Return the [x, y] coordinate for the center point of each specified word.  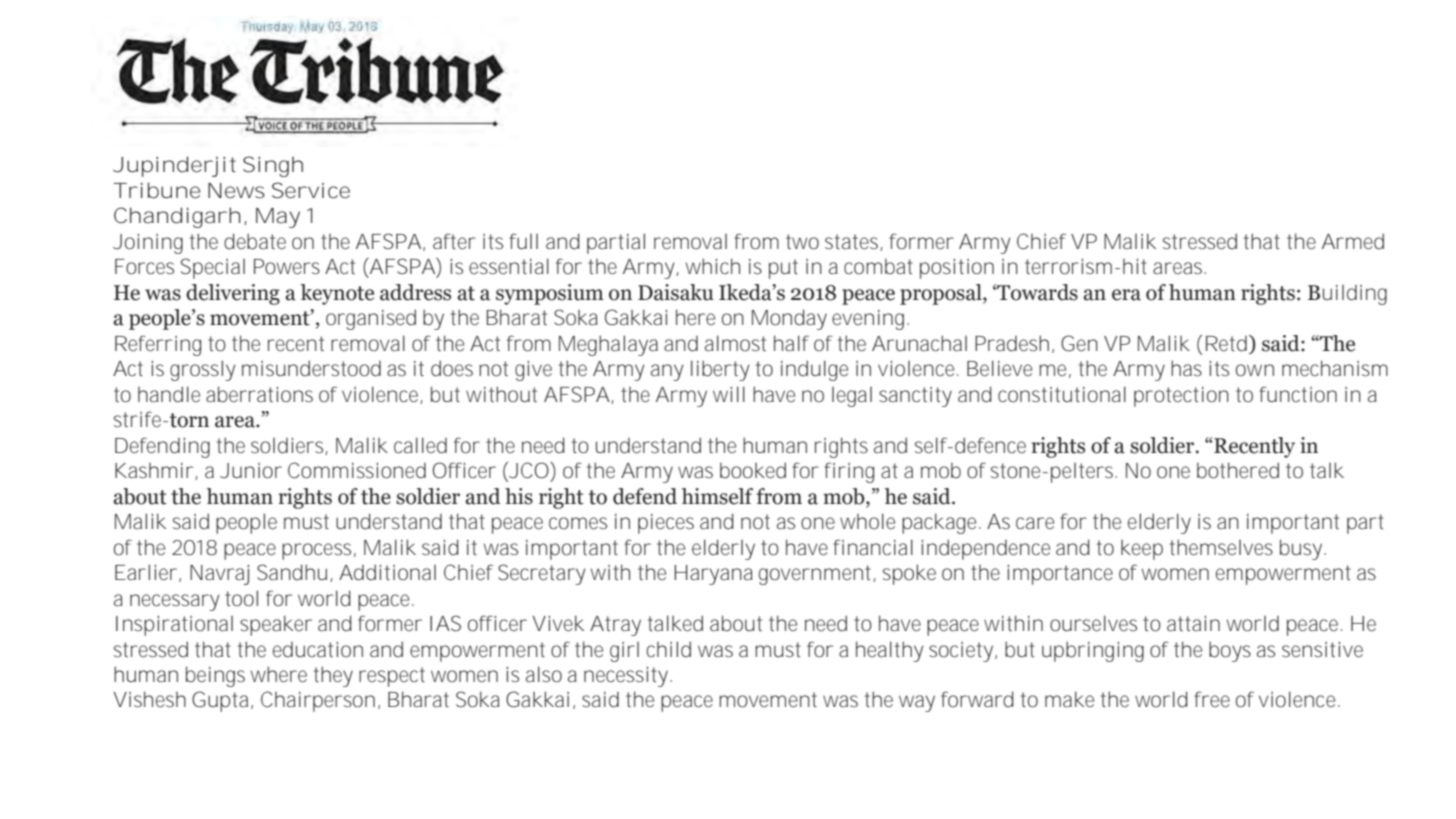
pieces [666, 524]
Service [311, 190]
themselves [1221, 547]
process [319, 551]
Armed [1353, 241]
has [1186, 368]
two [802, 241]
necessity [627, 677]
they [333, 676]
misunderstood [311, 368]
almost [735, 343]
